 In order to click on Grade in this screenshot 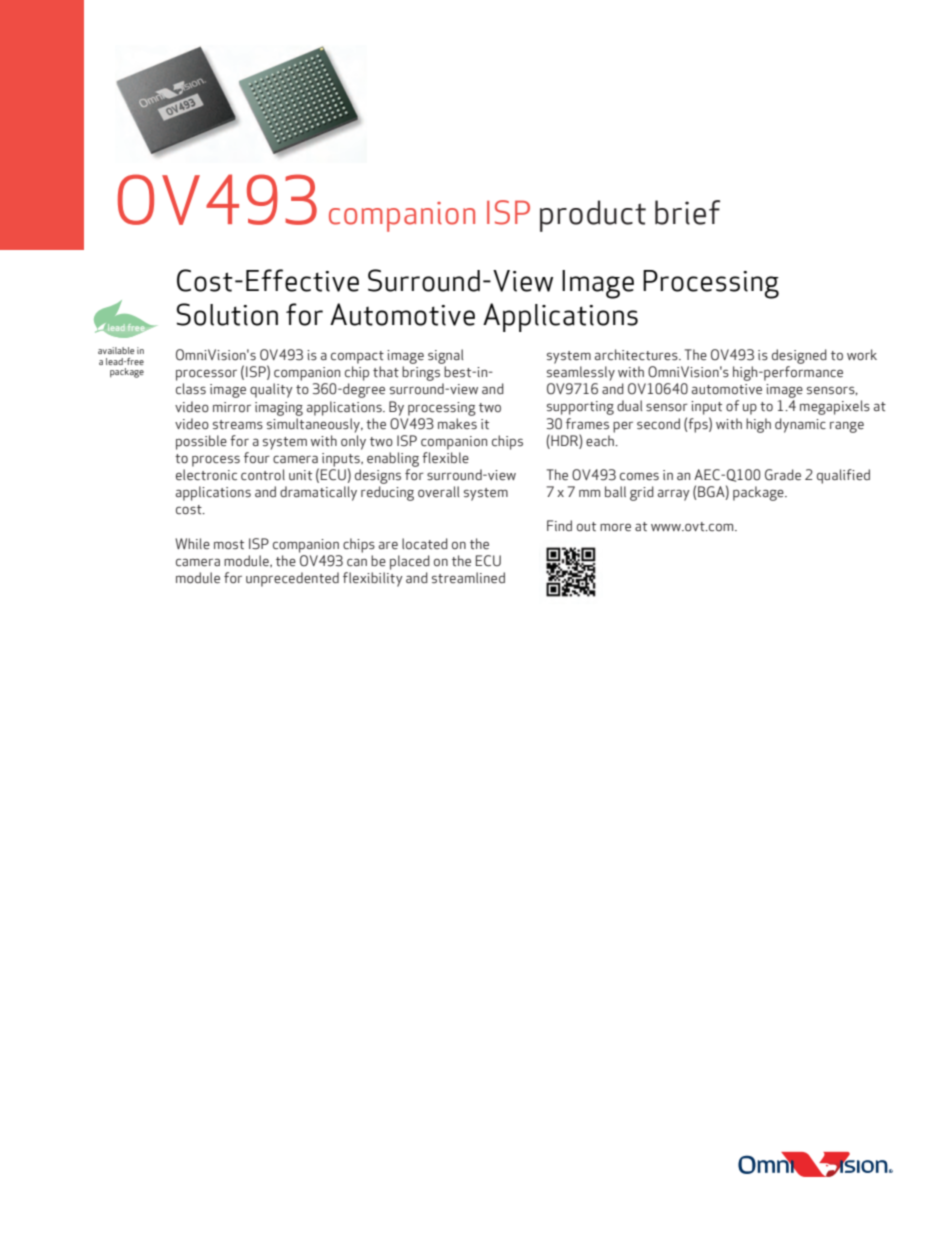, I will do `click(783, 475)`.
